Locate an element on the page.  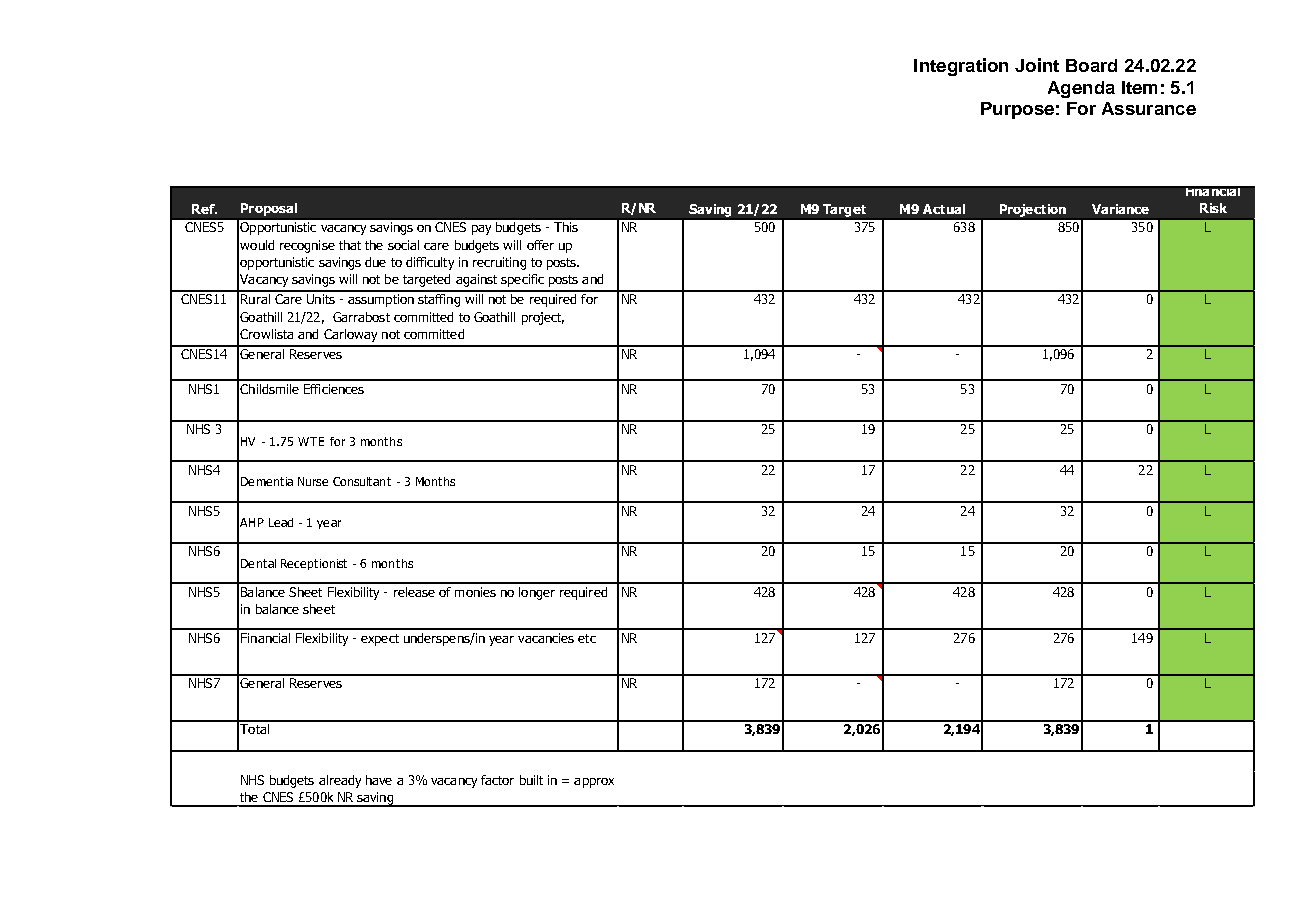
Variance is located at coordinates (1120, 209).
